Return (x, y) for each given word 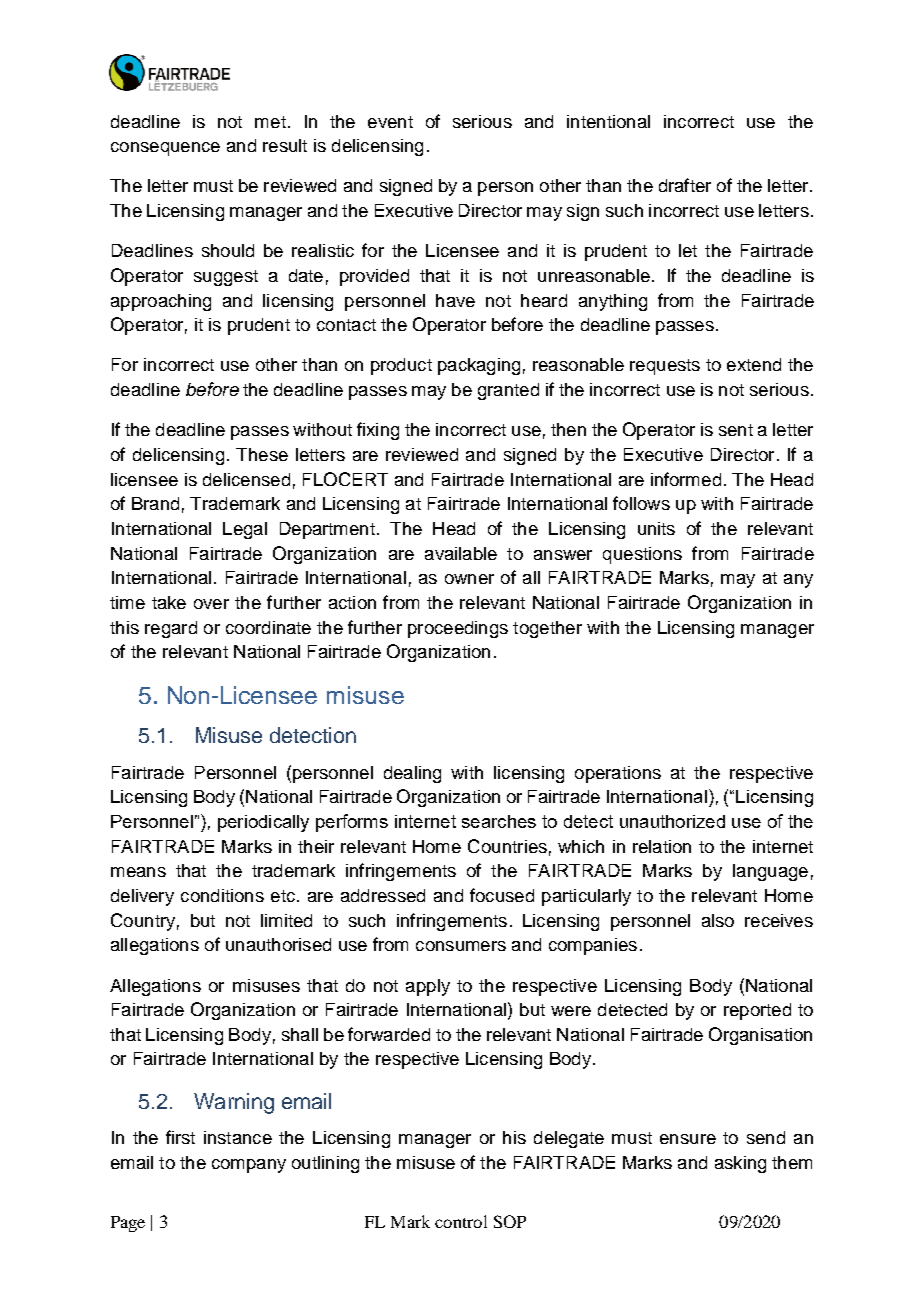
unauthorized (672, 821)
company (249, 1166)
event (390, 122)
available (461, 553)
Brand (155, 503)
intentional (608, 121)
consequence (165, 149)
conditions (222, 895)
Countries (507, 846)
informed (686, 479)
